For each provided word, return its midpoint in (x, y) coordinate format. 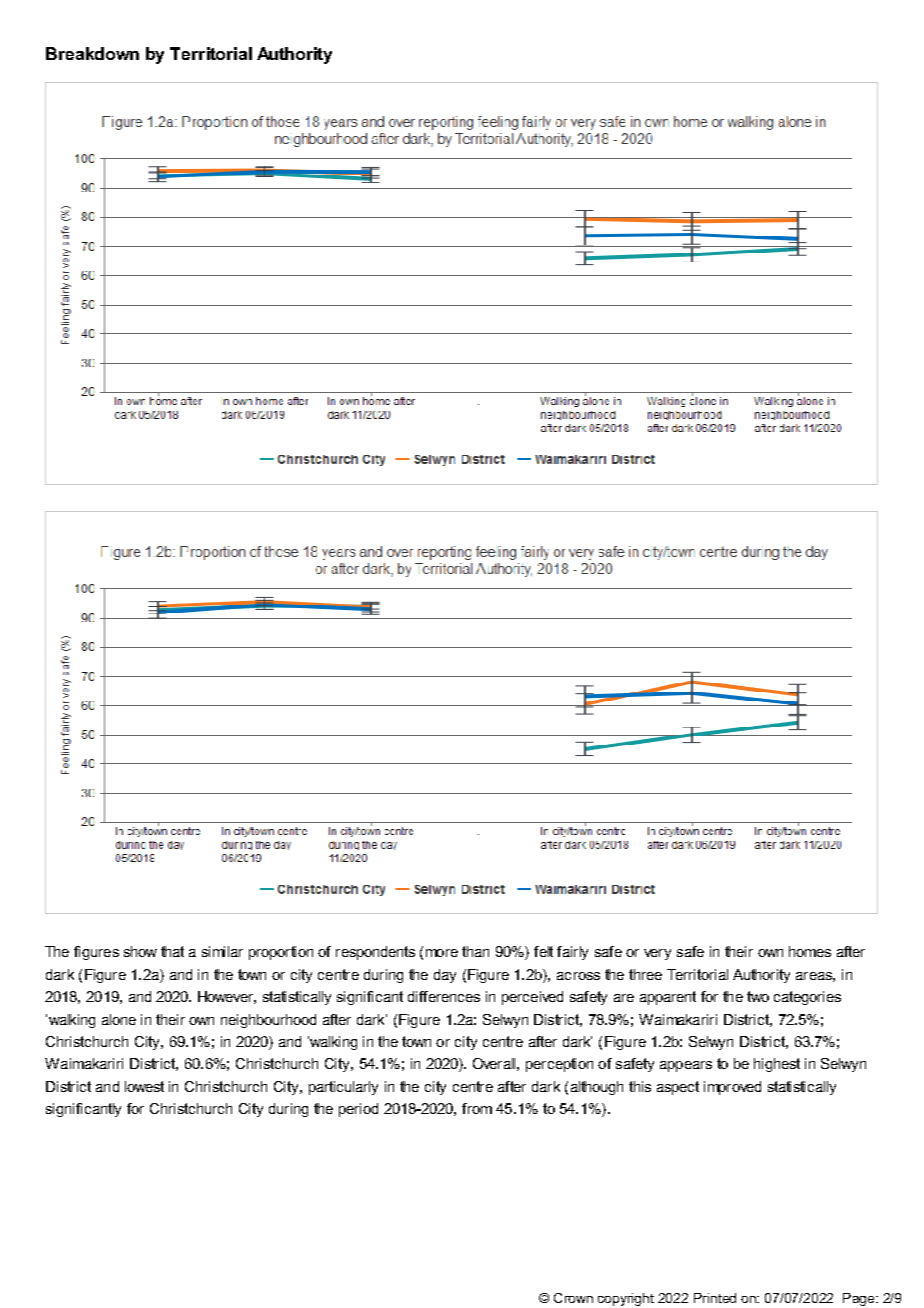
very (657, 954)
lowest (144, 1086)
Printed (715, 1298)
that (172, 951)
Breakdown (92, 53)
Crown (573, 1298)
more (442, 953)
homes (810, 951)
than (475, 951)
